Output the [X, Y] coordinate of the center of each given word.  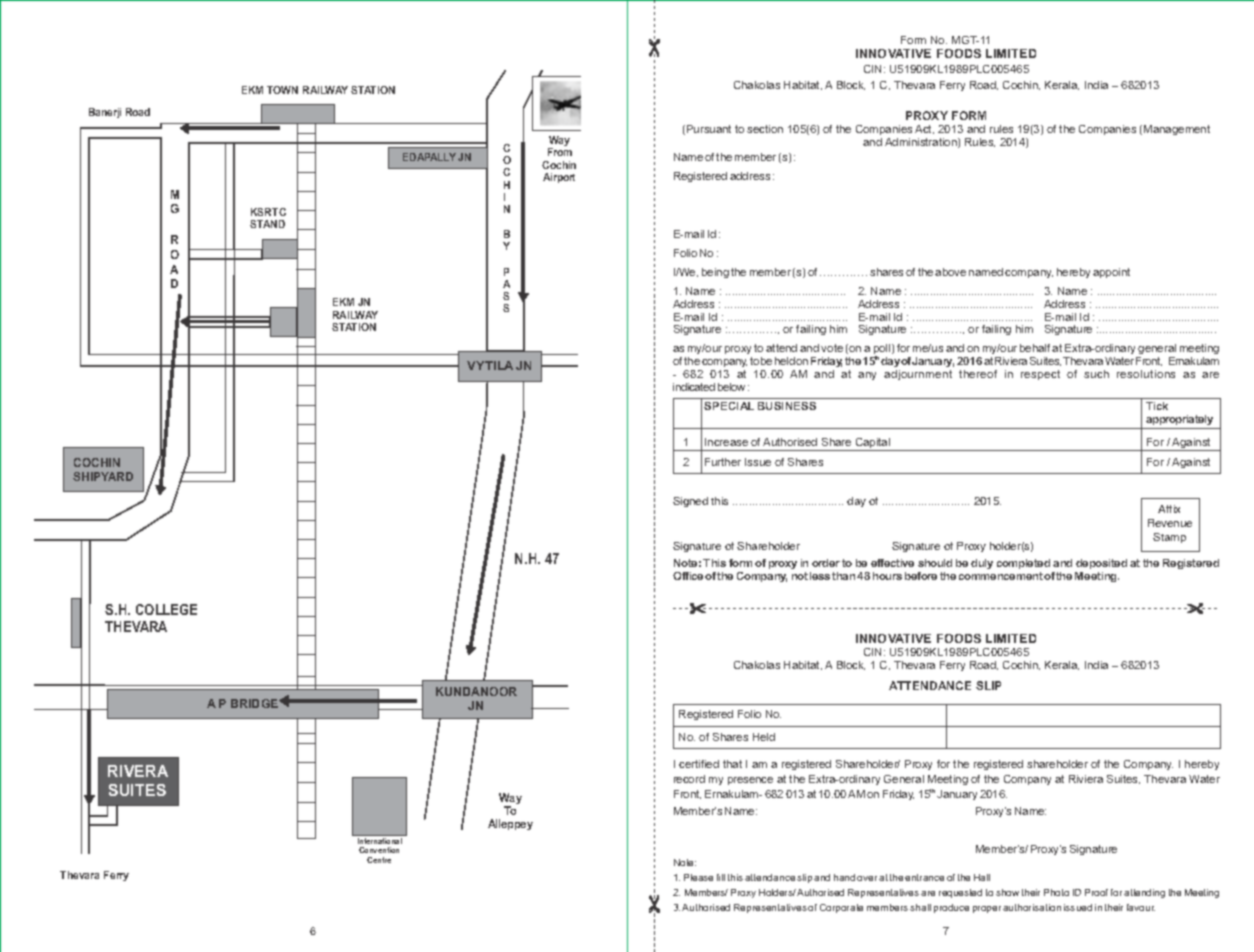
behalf [1036, 348]
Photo [1056, 892]
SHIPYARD [103, 476]
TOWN [282, 90]
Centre [379, 860]
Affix [1169, 509]
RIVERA [138, 771]
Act [924, 129]
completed [1023, 564]
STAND [267, 224]
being [715, 273]
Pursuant [709, 129]
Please [698, 877]
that [732, 764]
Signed [690, 502]
